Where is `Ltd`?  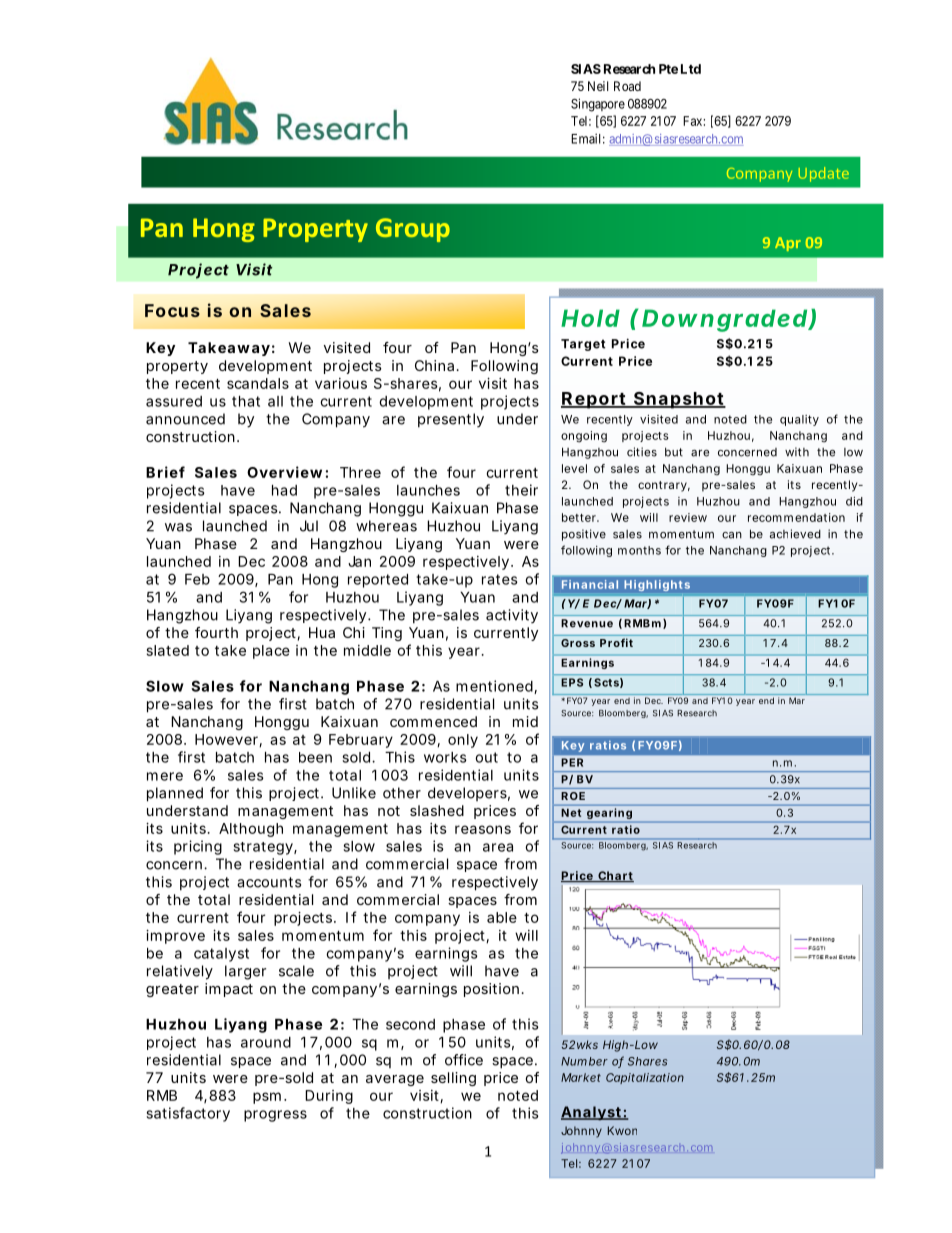 Ltd is located at coordinates (691, 69).
